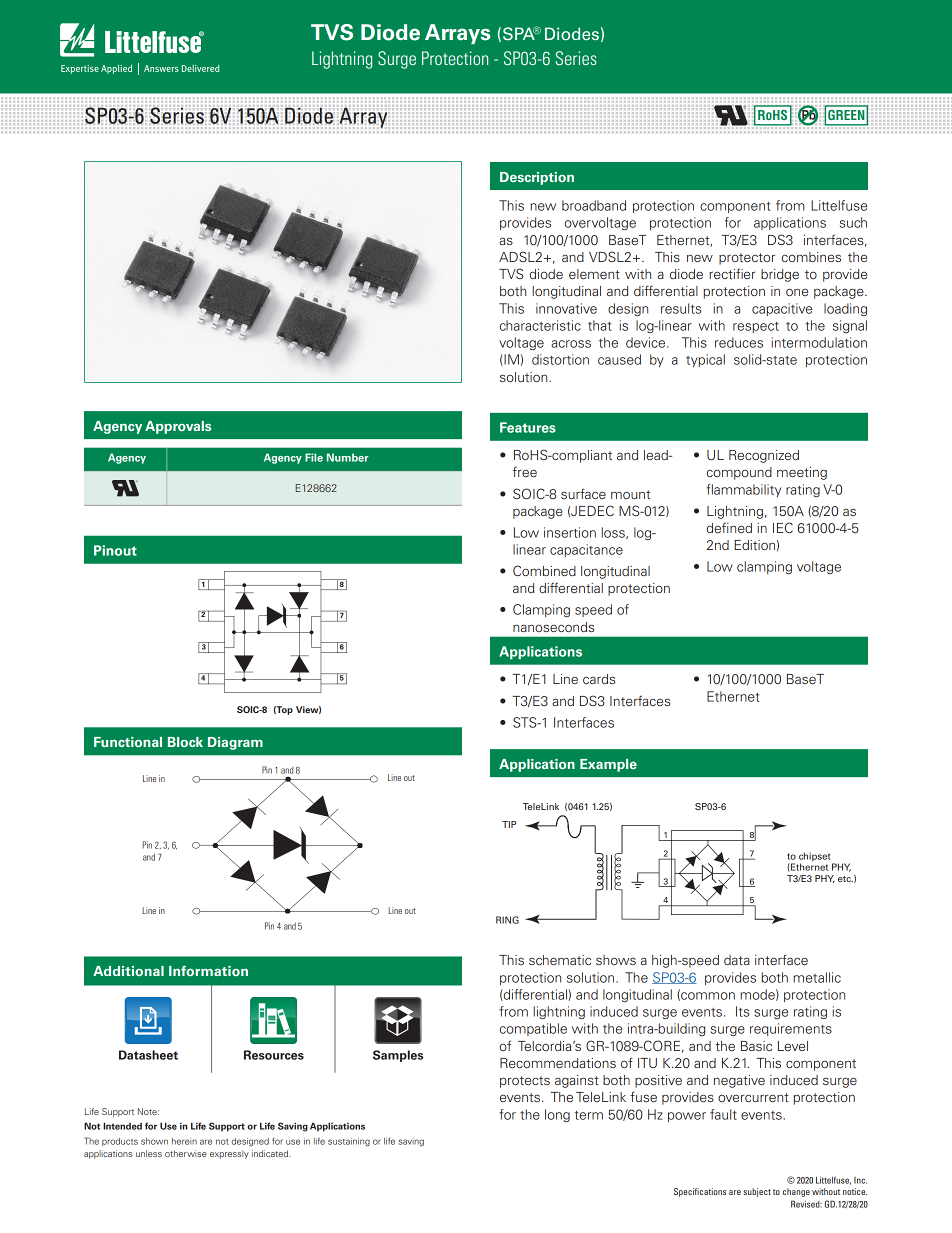 This page has width=952, height=1233. I want to click on nanoseconds, so click(553, 627).
